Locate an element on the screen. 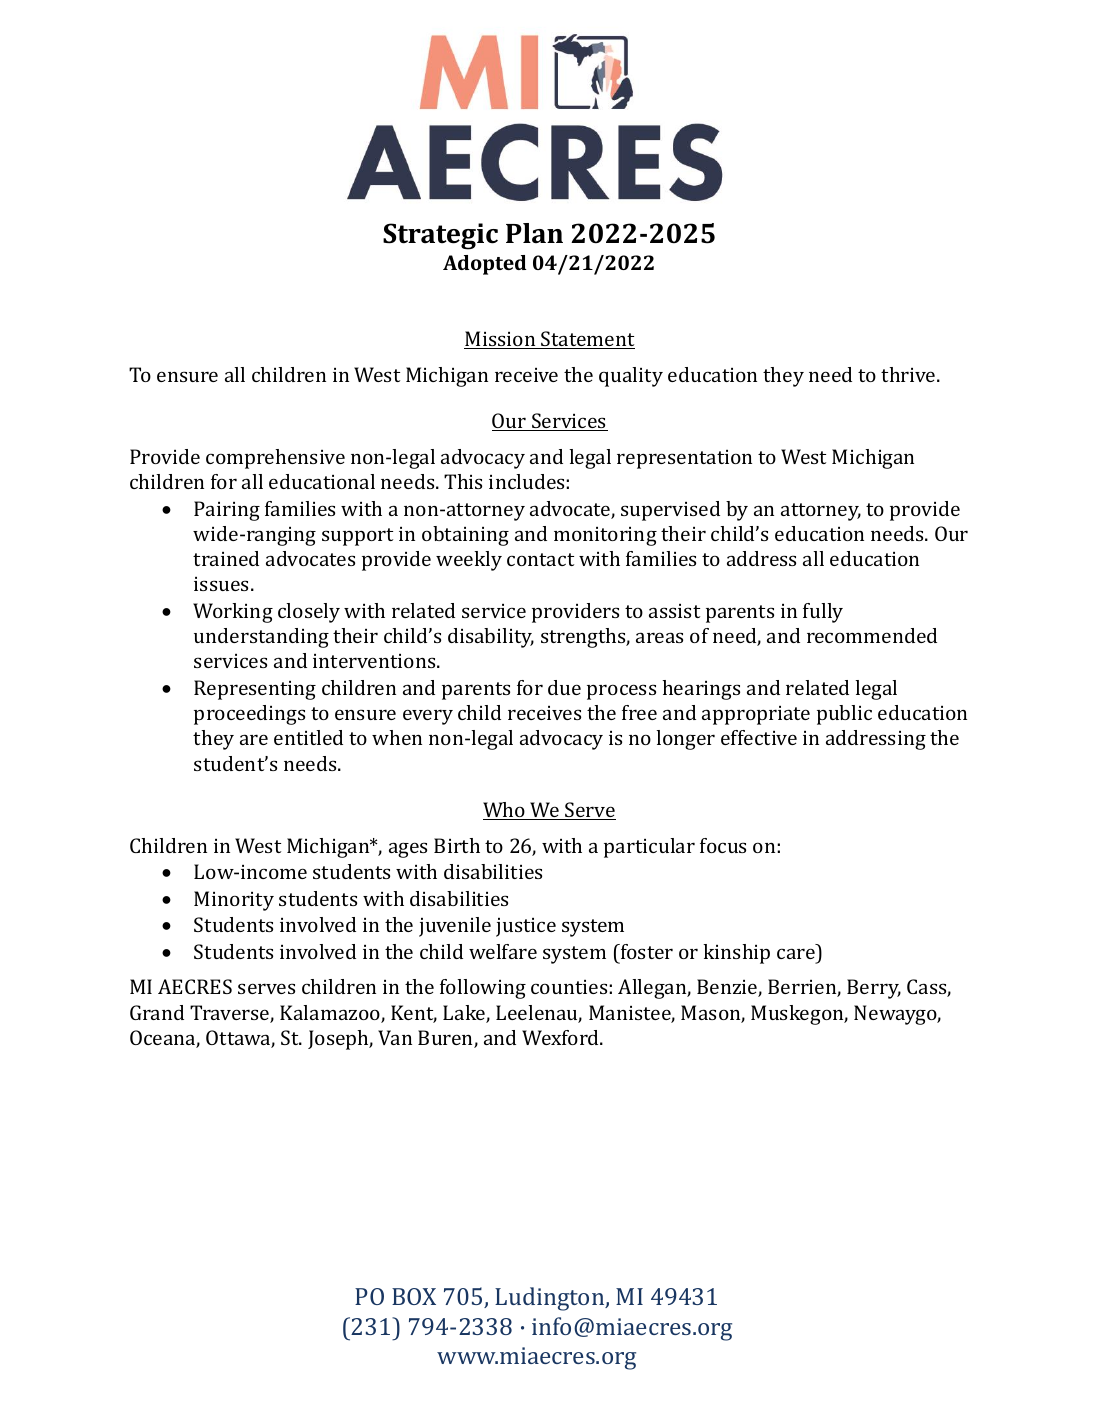 The width and height of the screenshot is (1099, 1422). justice is located at coordinates (526, 927).
